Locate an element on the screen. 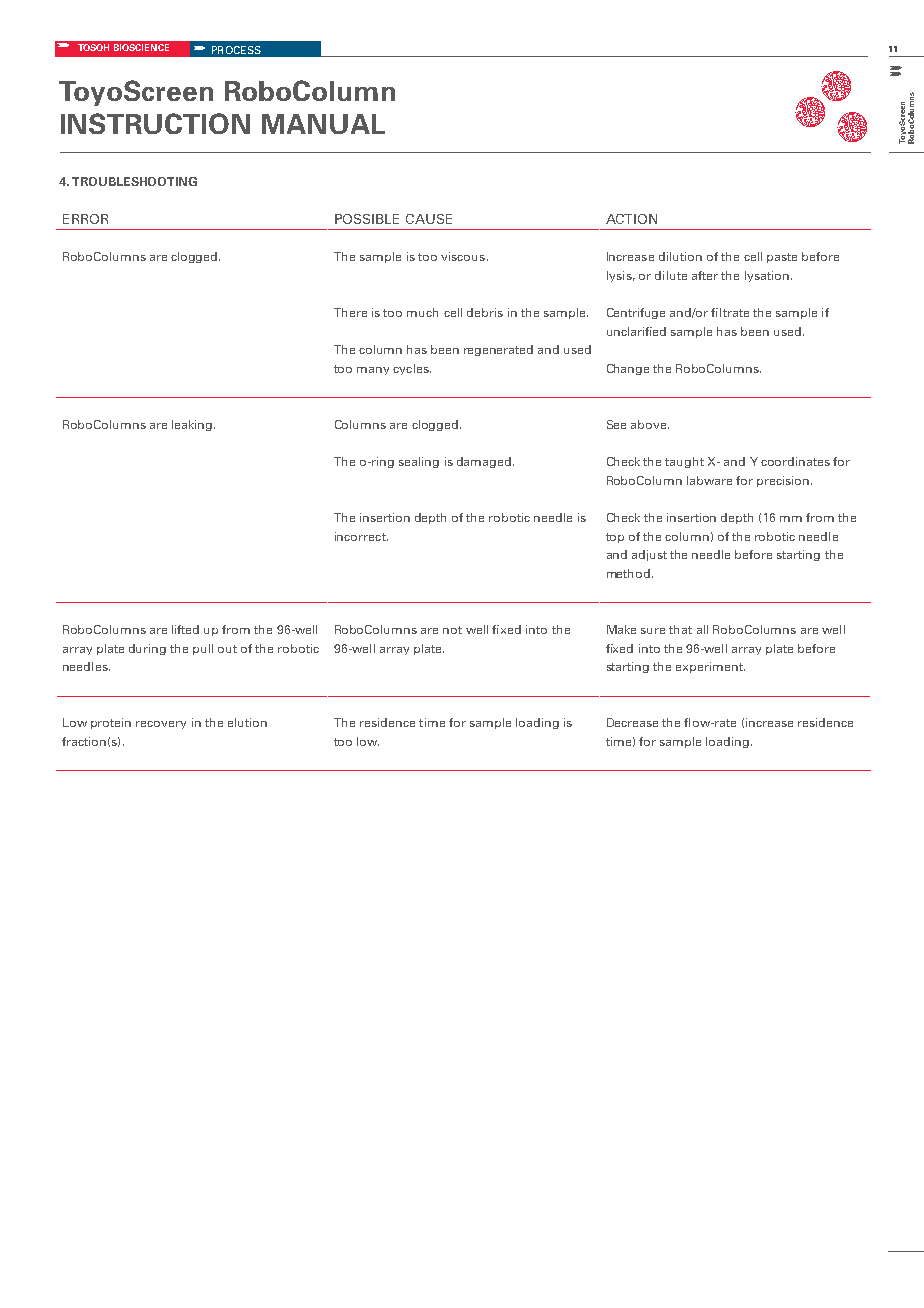 The width and height of the screenshot is (924, 1308). Change is located at coordinates (628, 369).
